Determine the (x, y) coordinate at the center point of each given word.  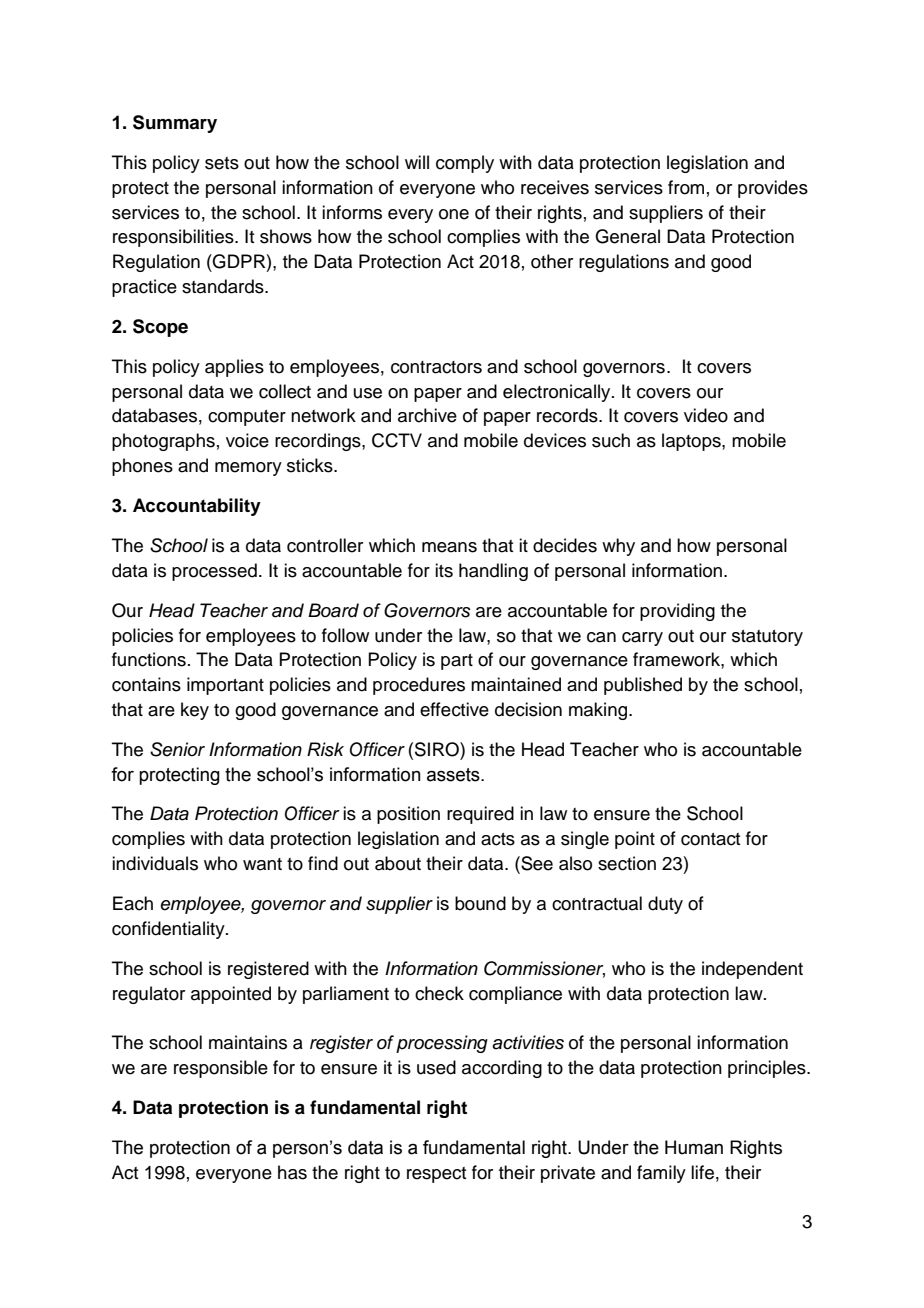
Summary (175, 124)
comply (465, 164)
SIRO (438, 749)
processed (214, 572)
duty (665, 905)
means (449, 547)
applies (234, 368)
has (292, 1172)
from (686, 187)
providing (677, 612)
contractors (436, 367)
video (706, 415)
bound (480, 903)
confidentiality (169, 930)
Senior (177, 749)
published (643, 686)
